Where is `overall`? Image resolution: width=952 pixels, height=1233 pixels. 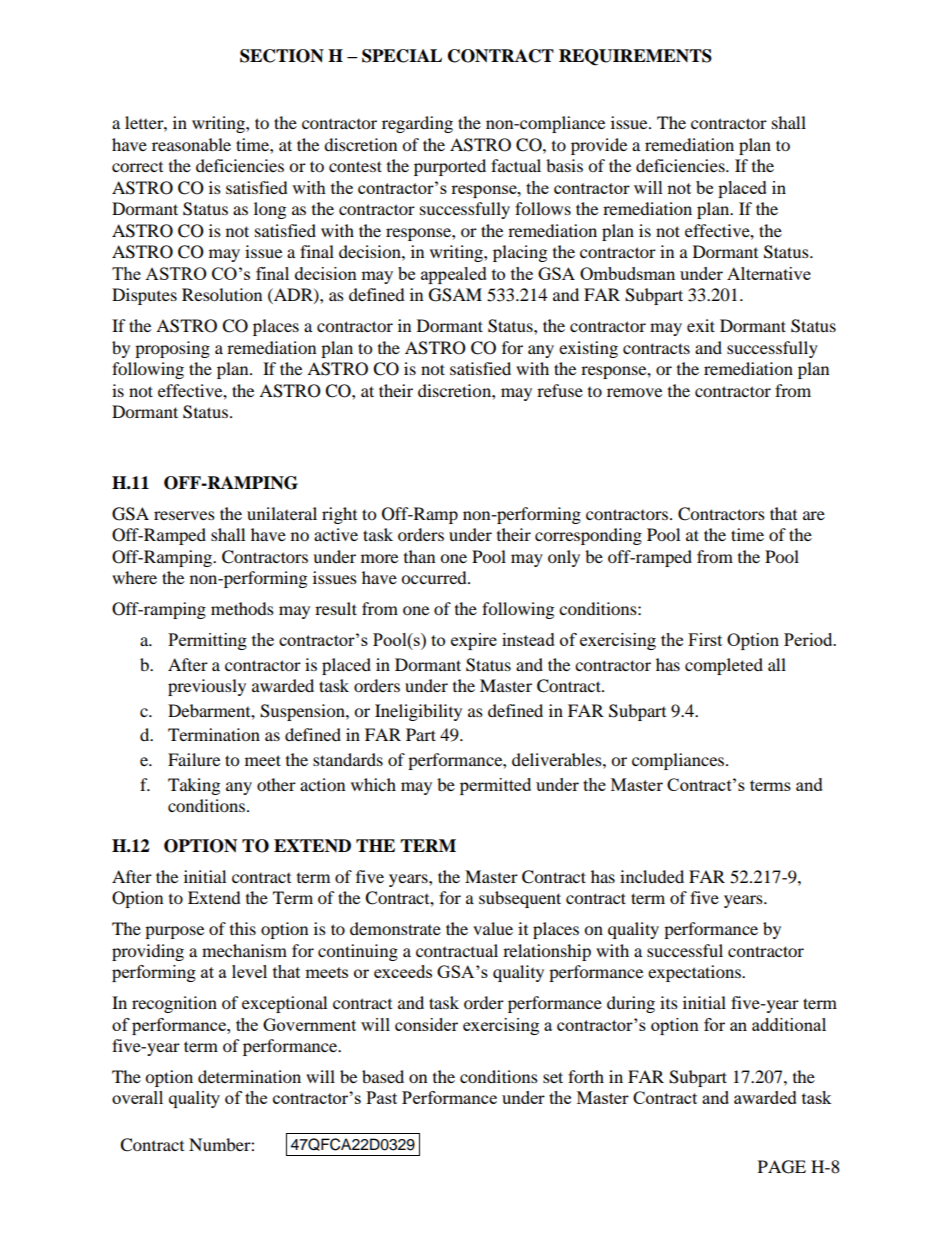 overall is located at coordinates (137, 1097).
